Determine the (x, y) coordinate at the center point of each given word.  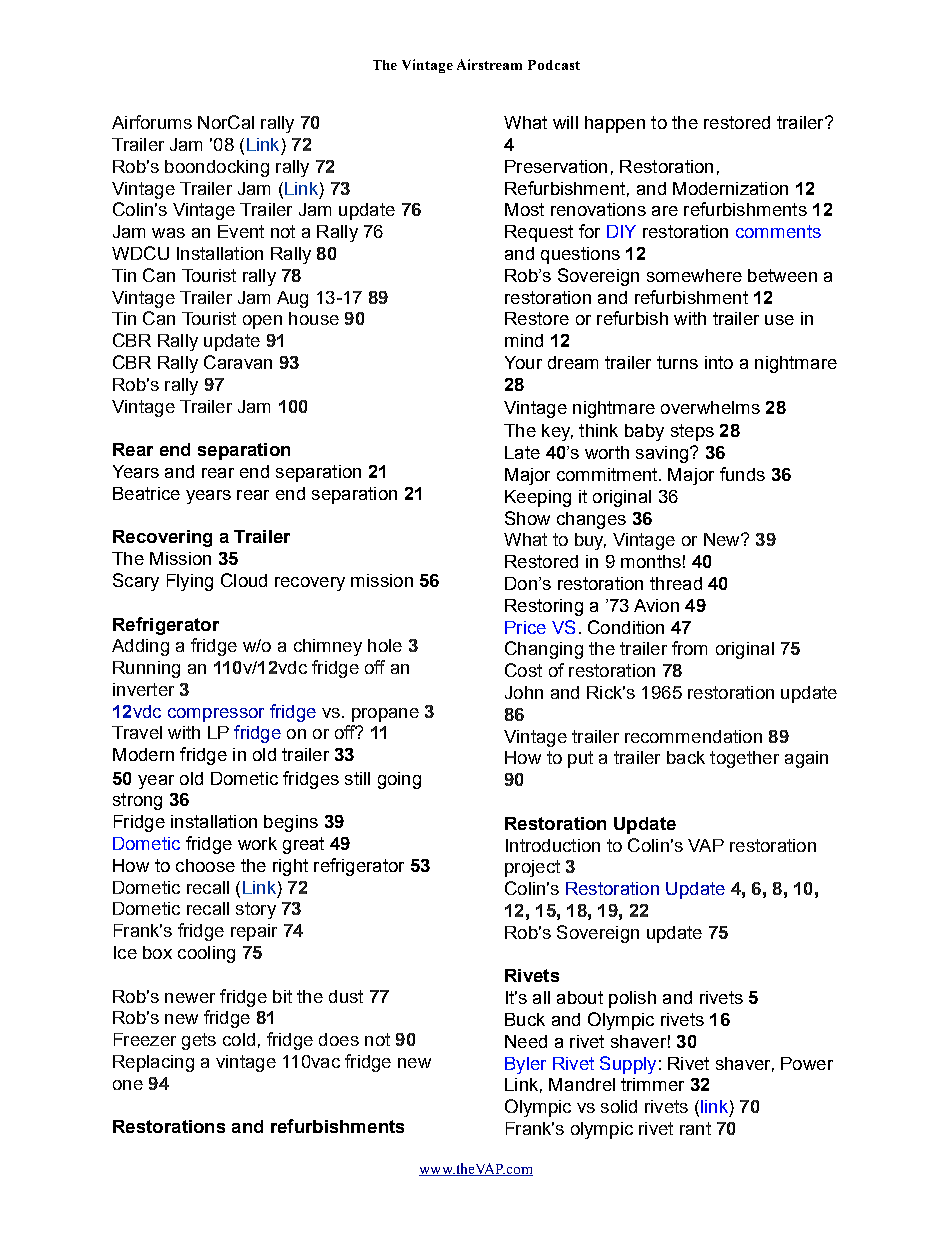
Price (525, 627)
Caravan (238, 362)
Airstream (489, 64)
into (719, 362)
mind (524, 340)
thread (676, 583)
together (744, 759)
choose (205, 865)
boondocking (217, 168)
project (532, 868)
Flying (190, 582)
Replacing (153, 1063)
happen (615, 124)
